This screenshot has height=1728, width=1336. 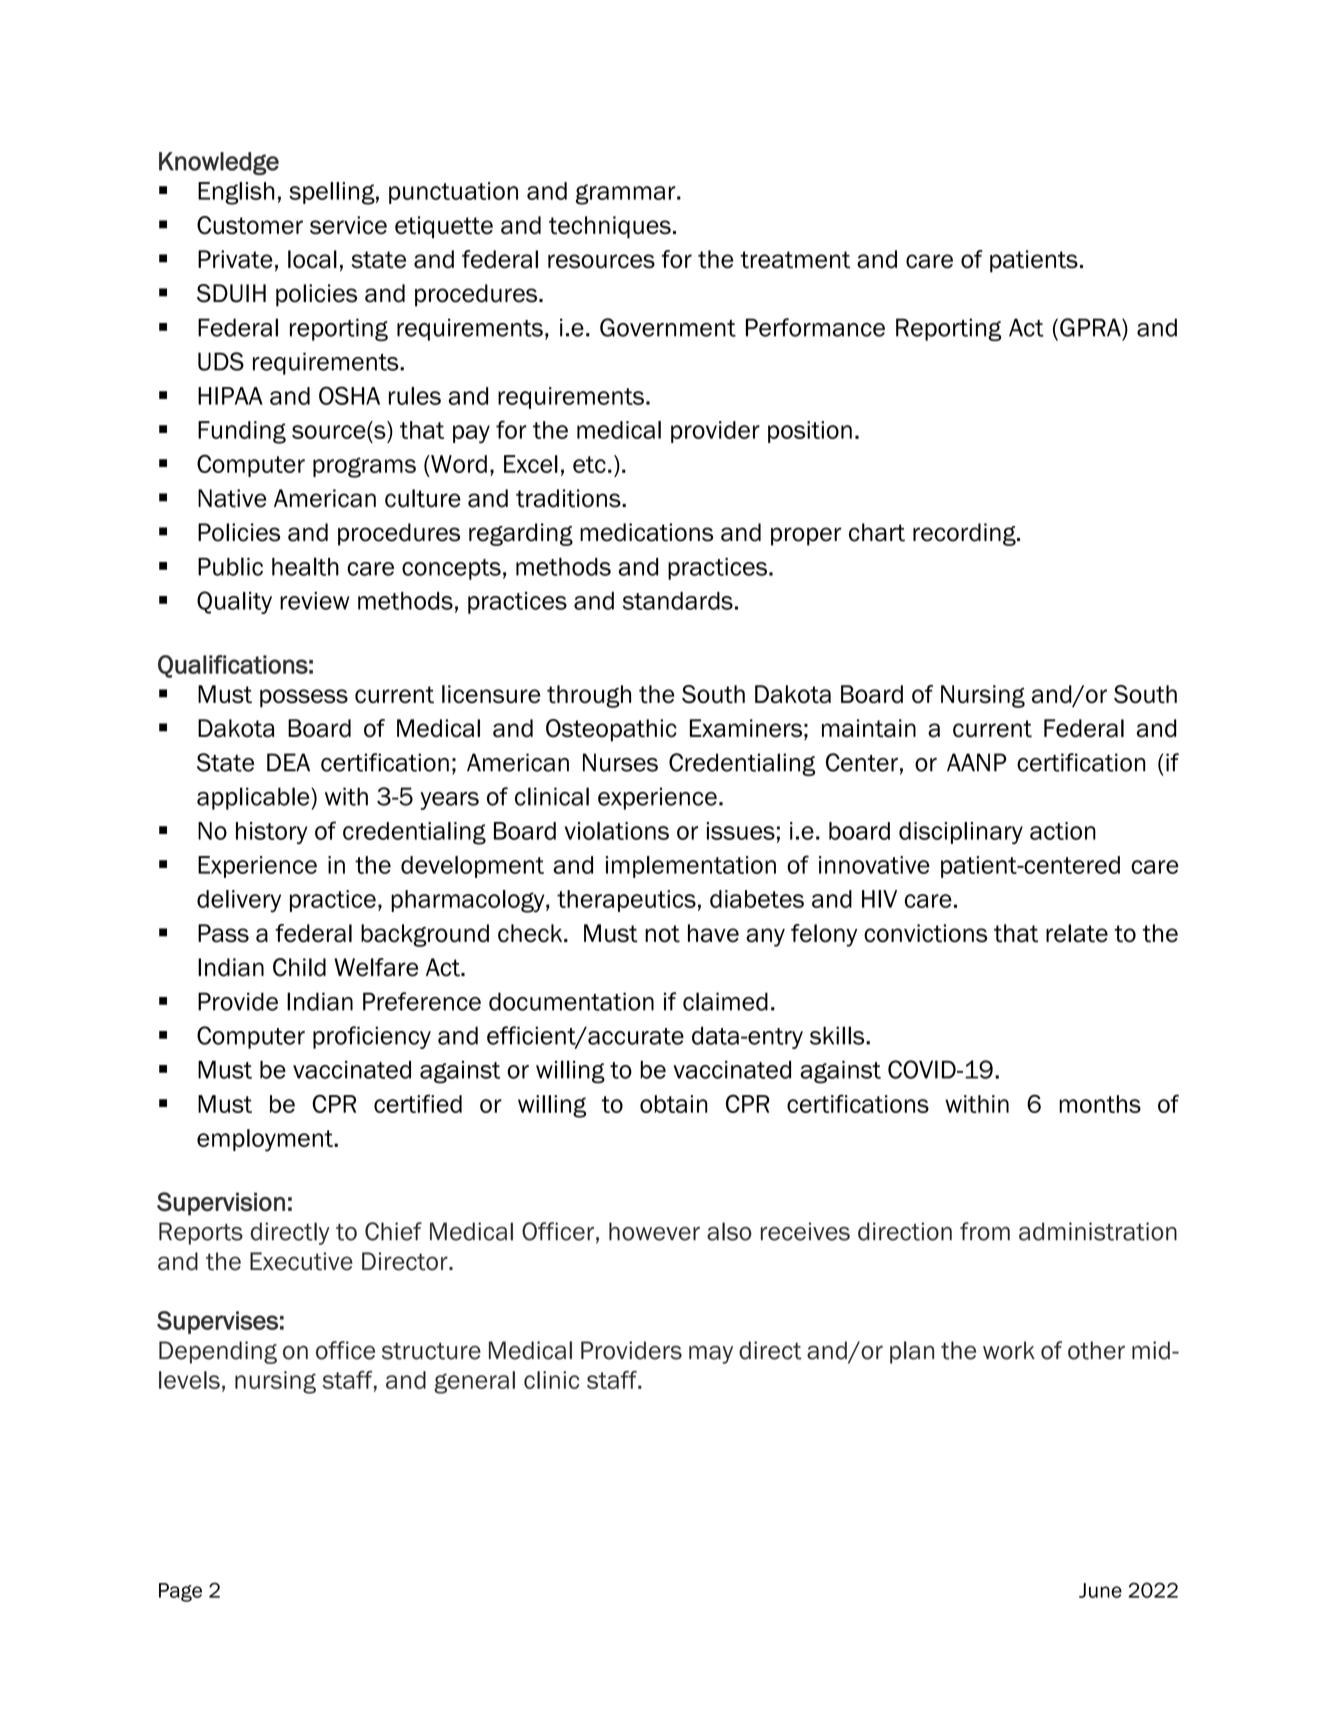 What do you see at coordinates (250, 225) in the screenshot?
I see `Customer` at bounding box center [250, 225].
